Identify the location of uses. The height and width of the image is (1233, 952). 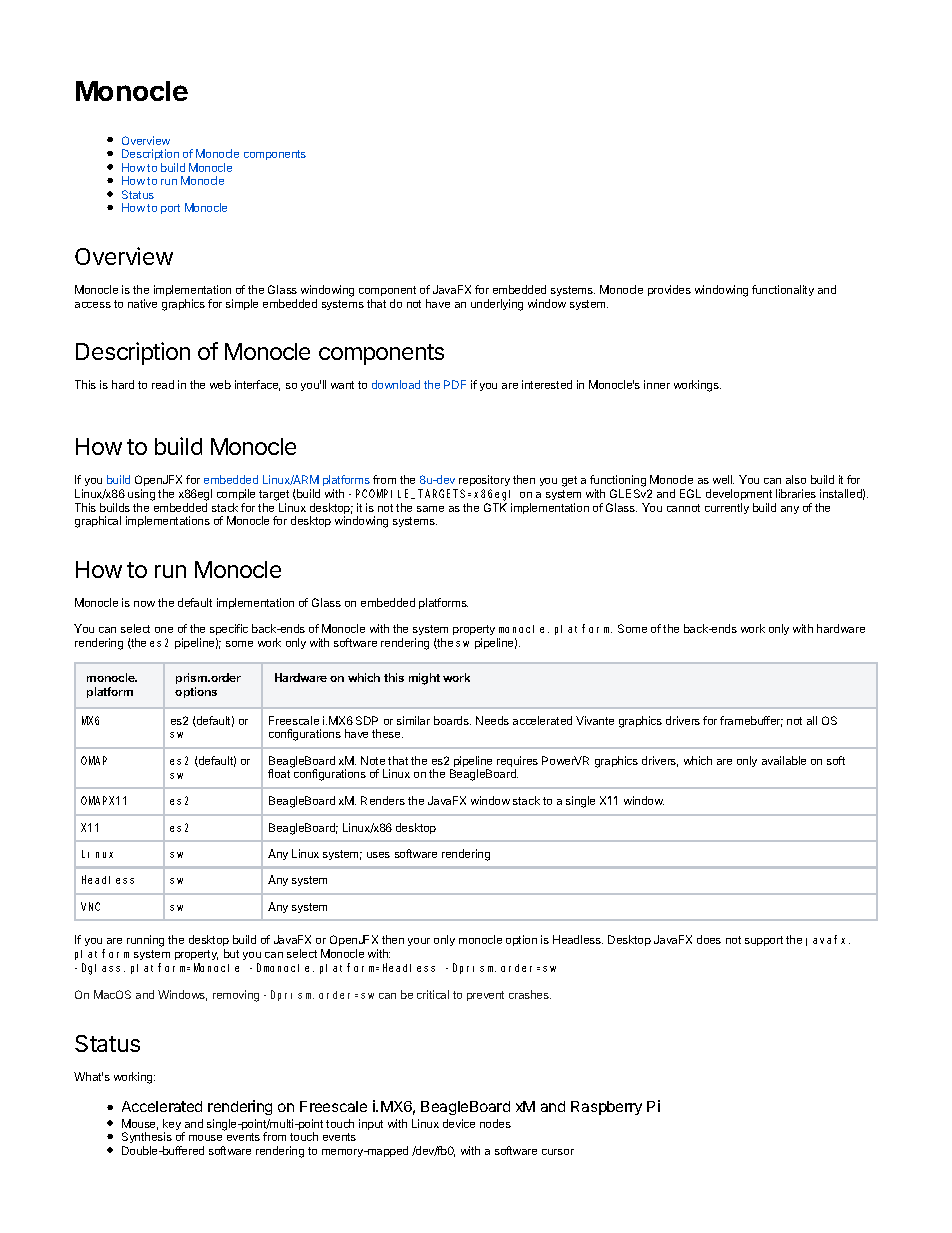
(378, 855).
